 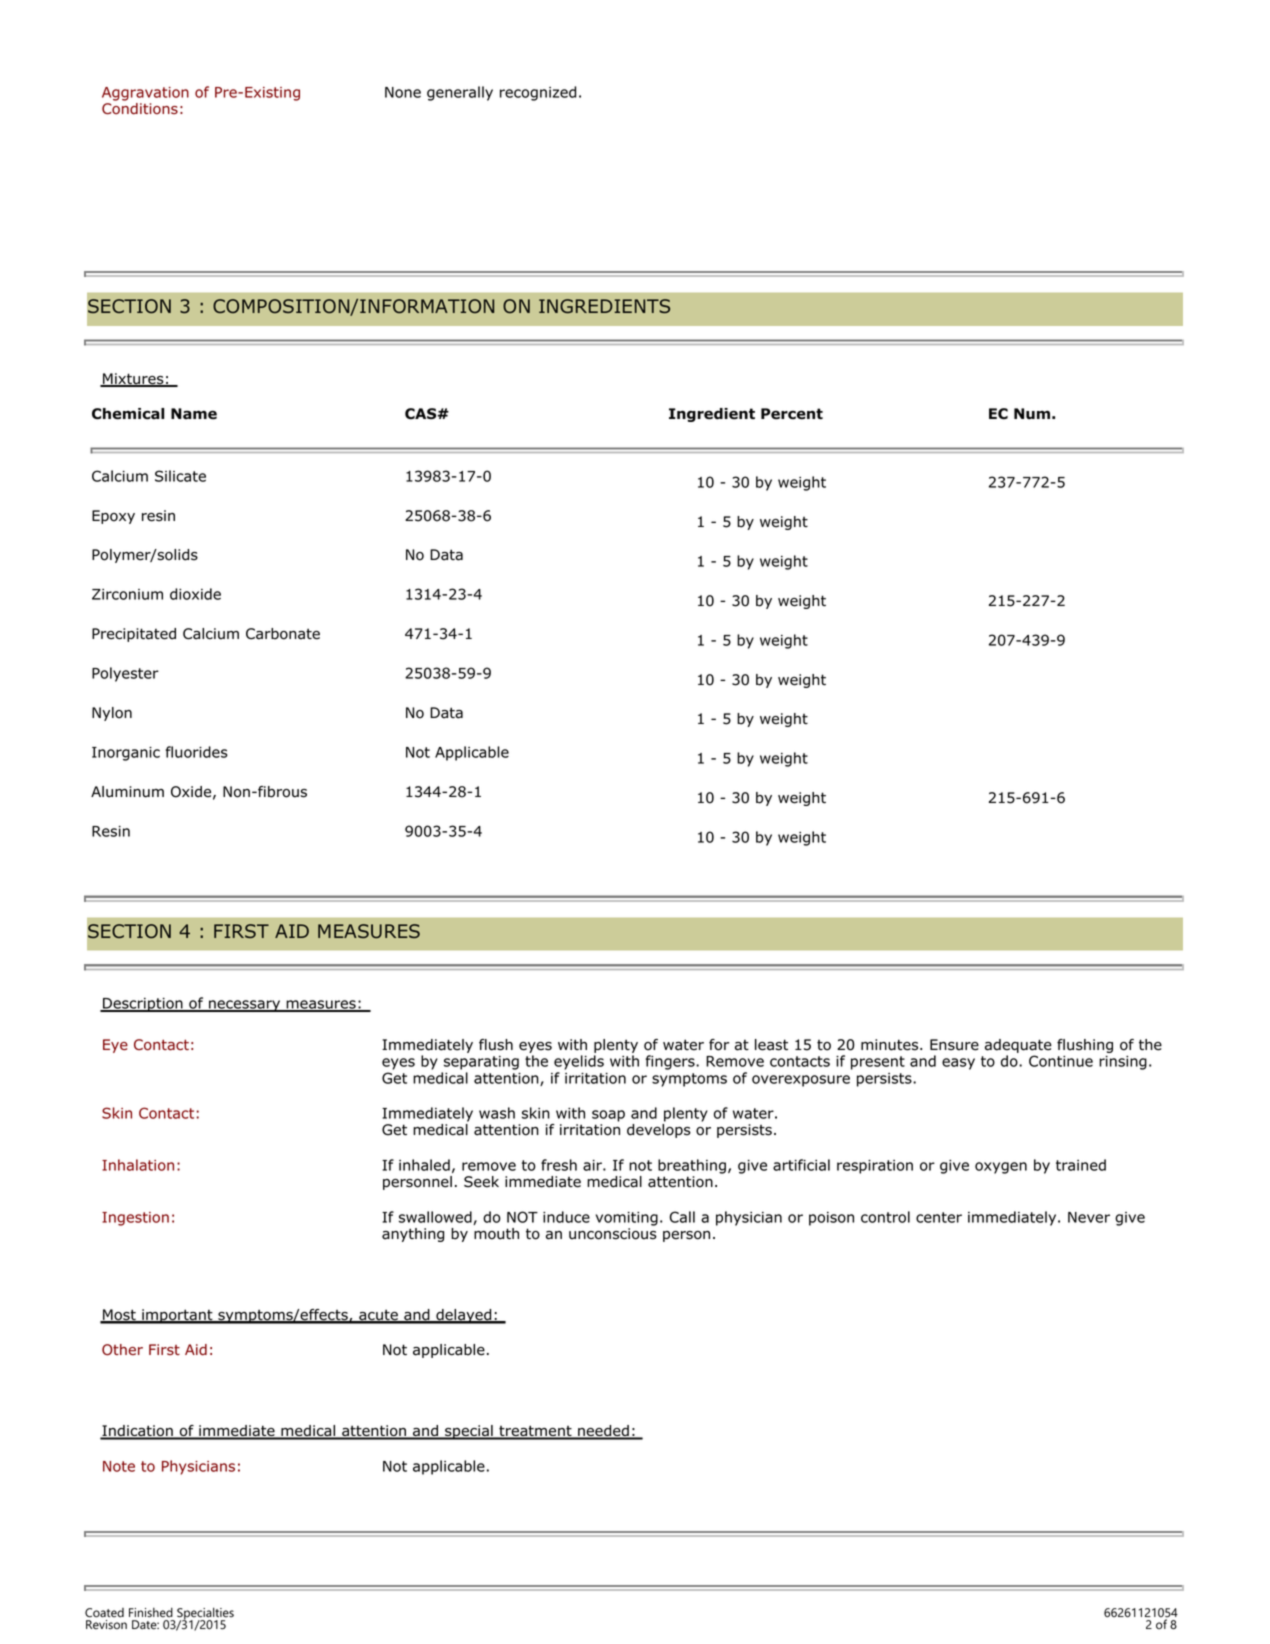 I want to click on Conditions, so click(x=140, y=107).
